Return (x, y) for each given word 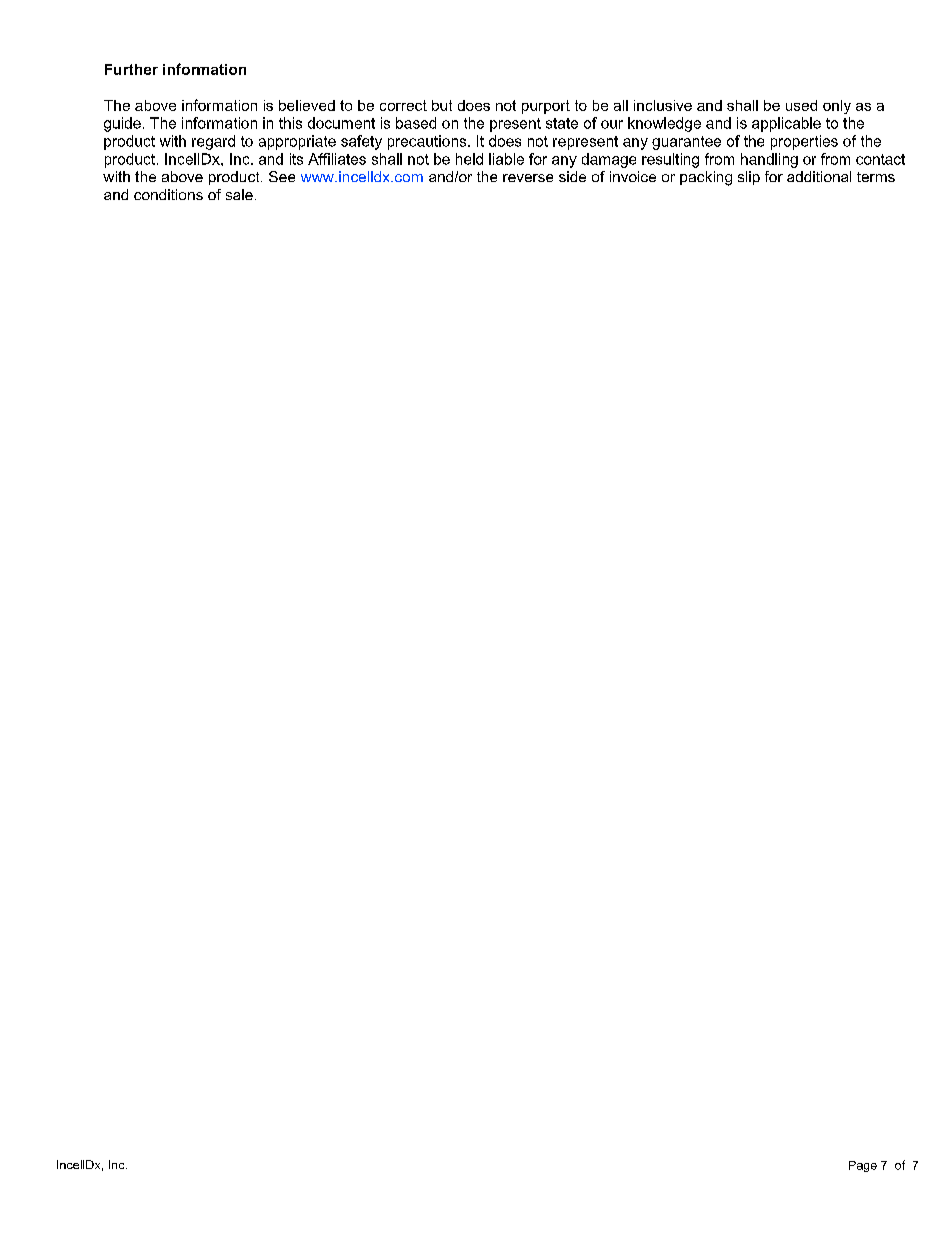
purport (546, 107)
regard (213, 142)
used (801, 105)
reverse (528, 178)
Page (863, 1166)
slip (749, 178)
